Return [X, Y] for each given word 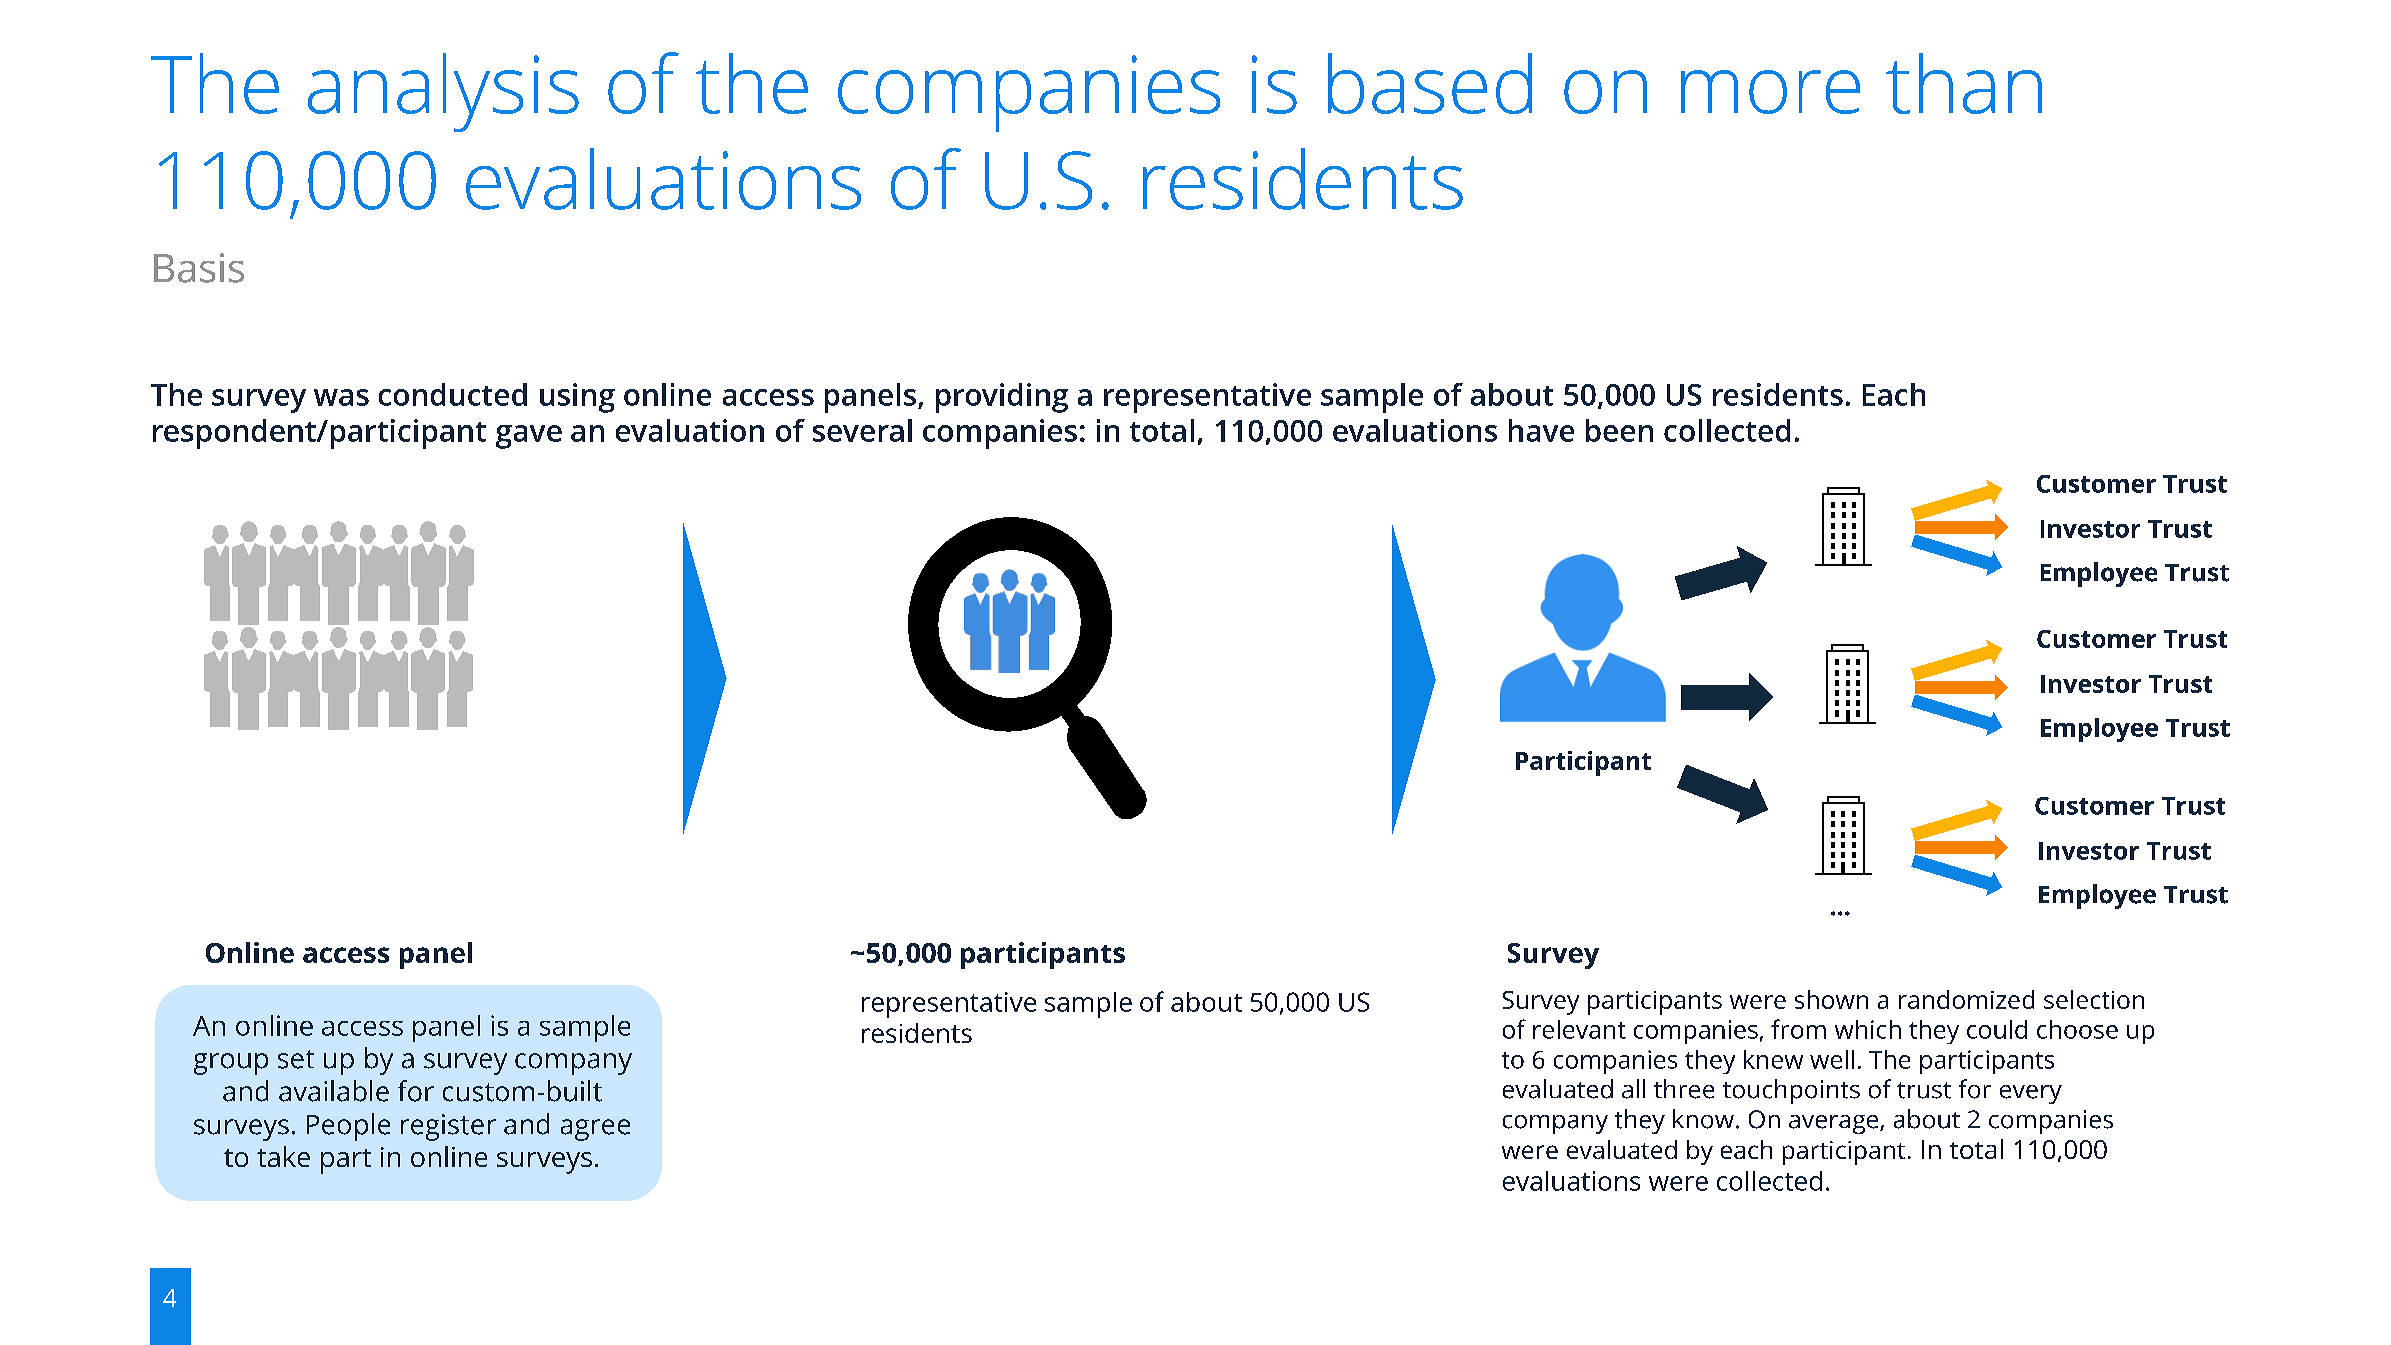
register [448, 1127]
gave [529, 437]
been [1619, 430]
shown [1831, 999]
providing [1002, 398]
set [296, 1059]
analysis [443, 92]
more [1770, 92]
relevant [1579, 1029]
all [1633, 1089]
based [1430, 83]
